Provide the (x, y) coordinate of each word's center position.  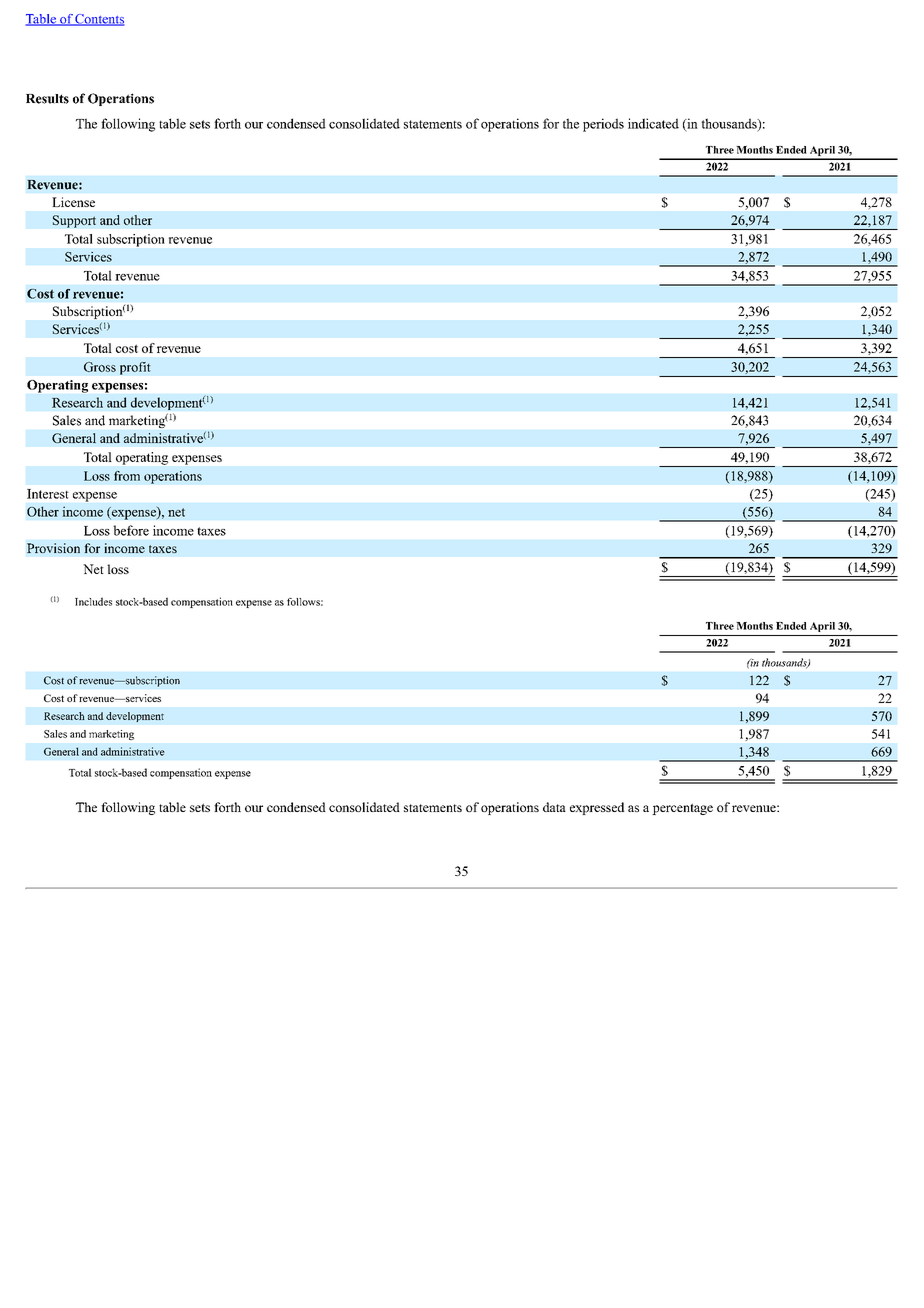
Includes (93, 601)
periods (603, 125)
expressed (597, 808)
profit (135, 368)
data (554, 807)
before (131, 530)
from (127, 476)
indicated (653, 123)
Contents (99, 20)
